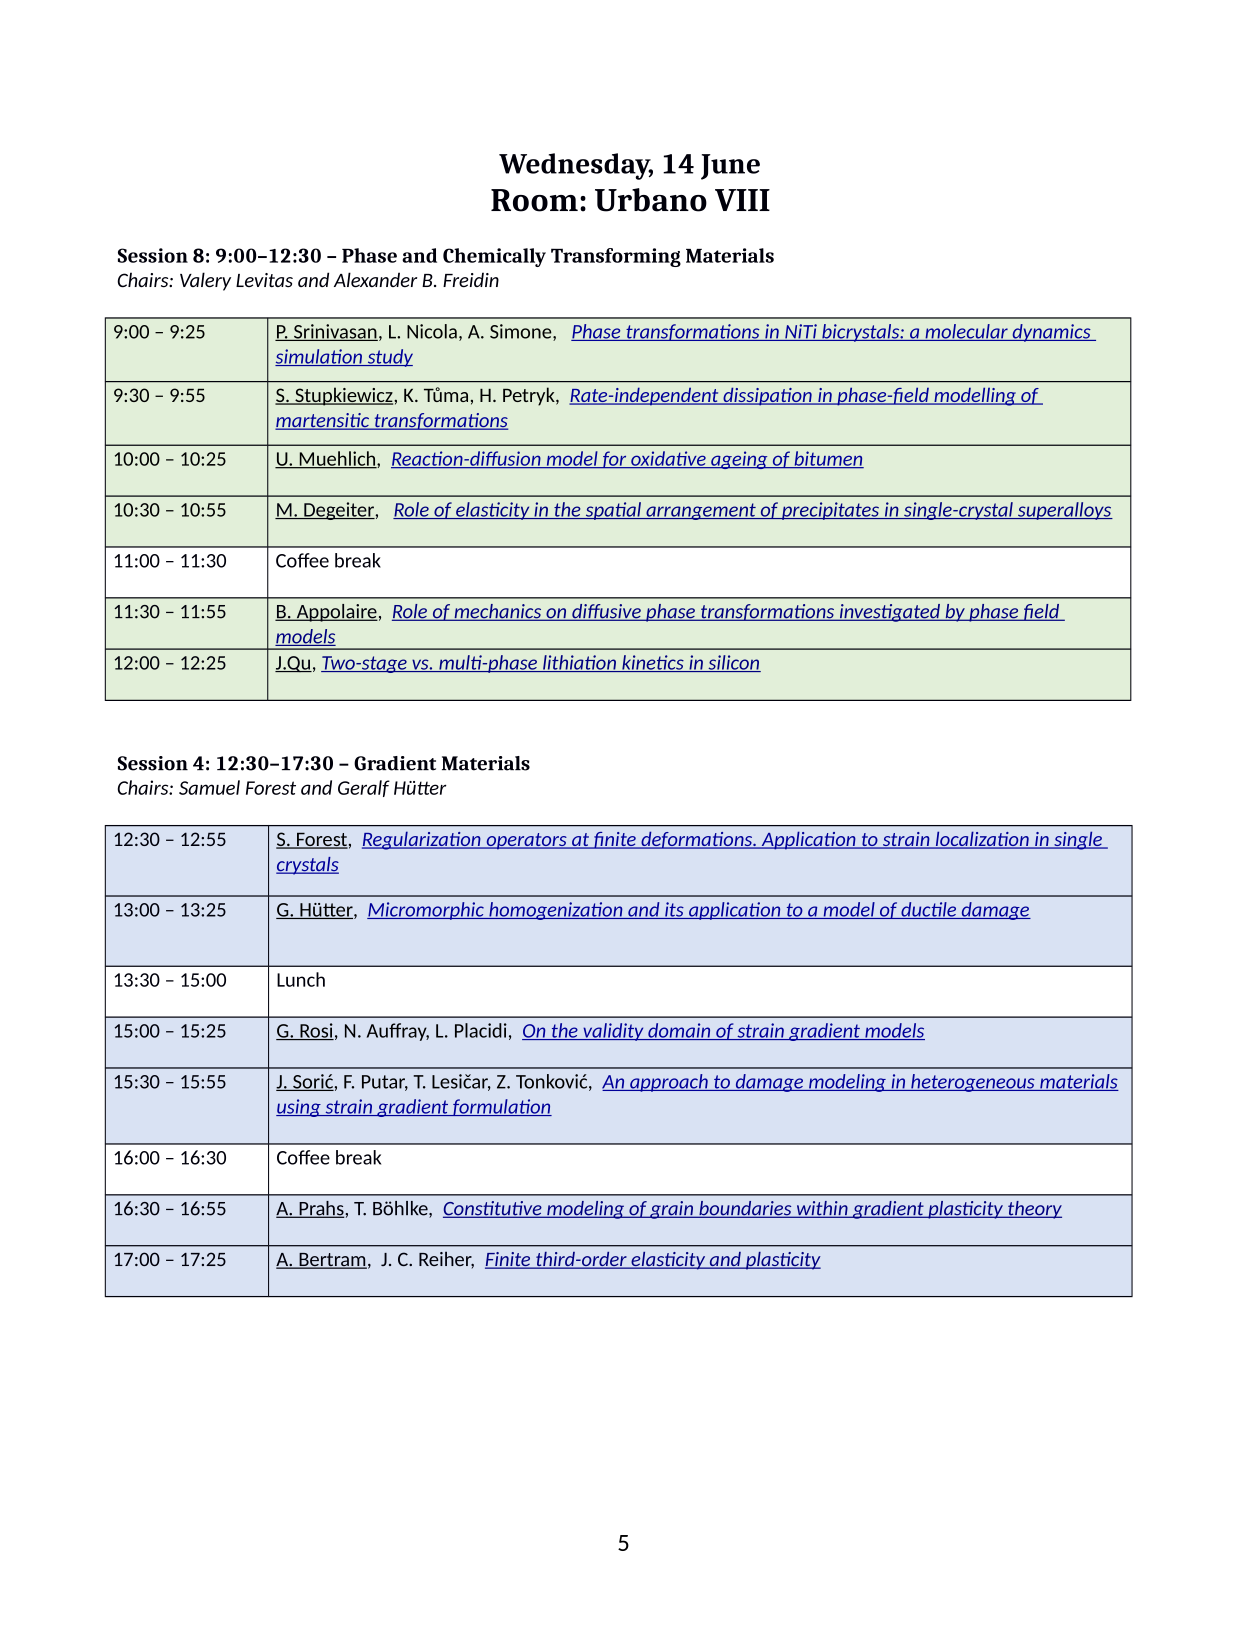 Image resolution: width=1260 pixels, height=1631 pixels. I want to click on Alexander, so click(375, 280).
